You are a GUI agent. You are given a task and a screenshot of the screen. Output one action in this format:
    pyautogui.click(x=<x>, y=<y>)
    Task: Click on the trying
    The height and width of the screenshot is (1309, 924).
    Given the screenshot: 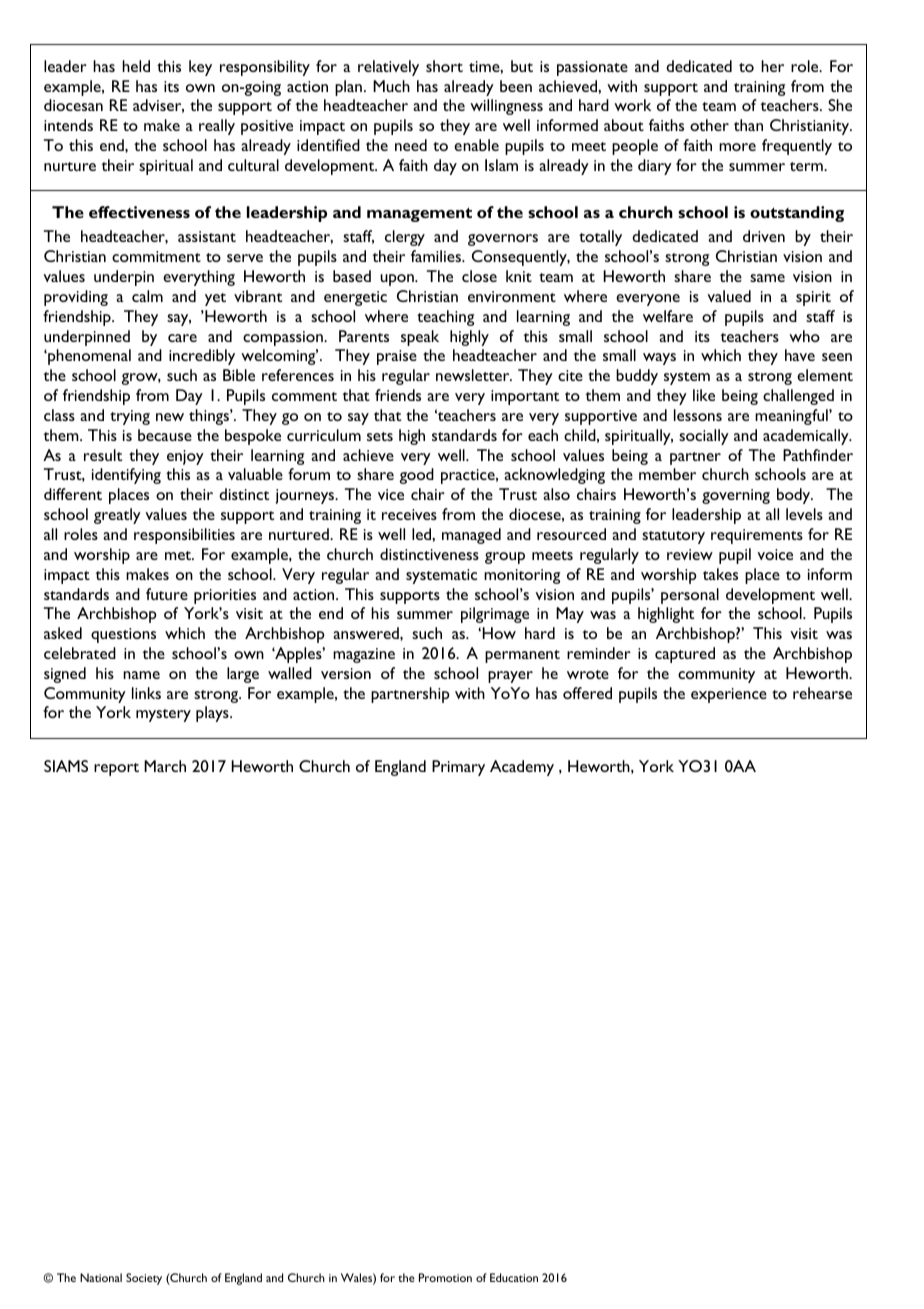 What is the action you would take?
    pyautogui.click(x=130, y=417)
